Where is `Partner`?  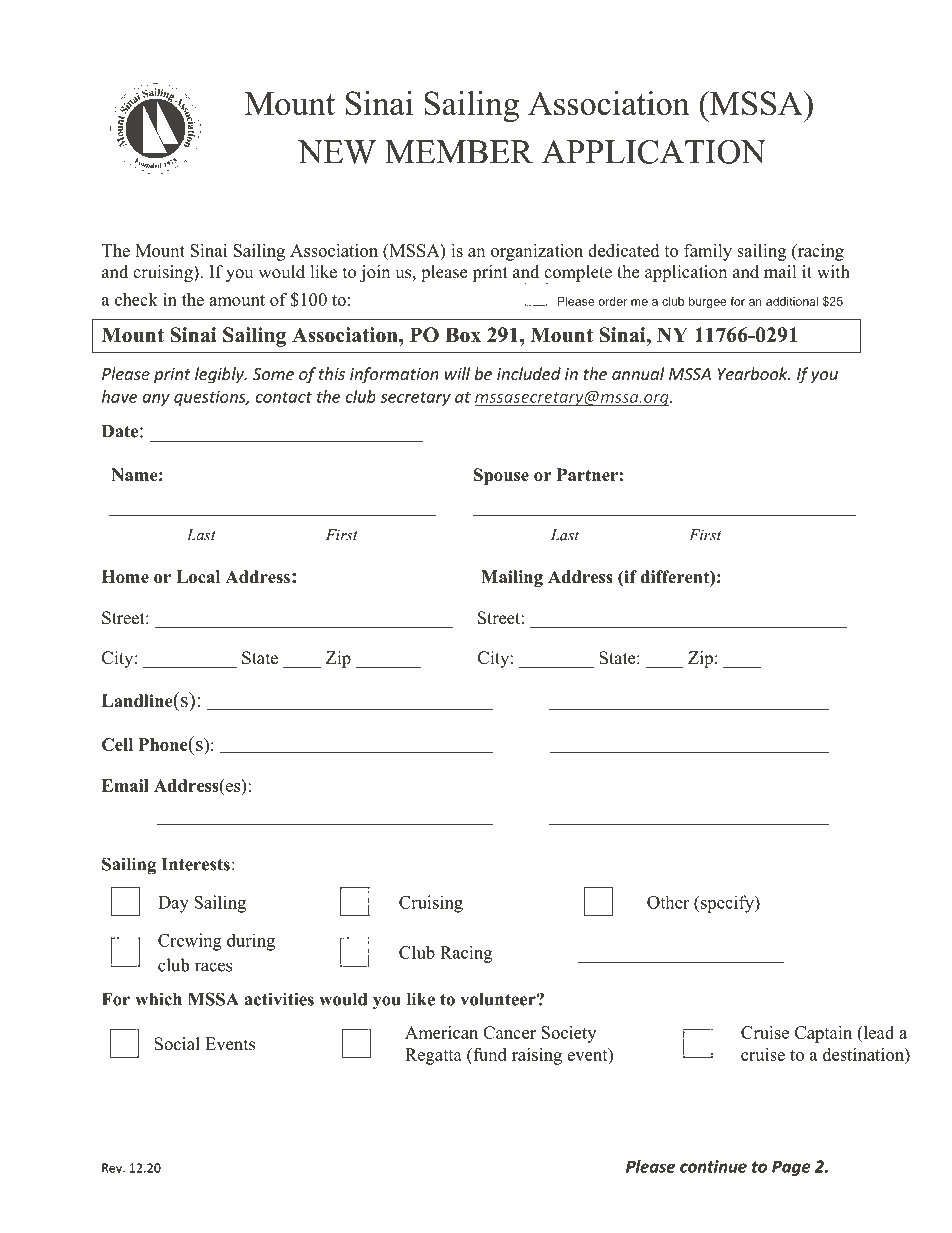
Partner is located at coordinates (587, 475).
